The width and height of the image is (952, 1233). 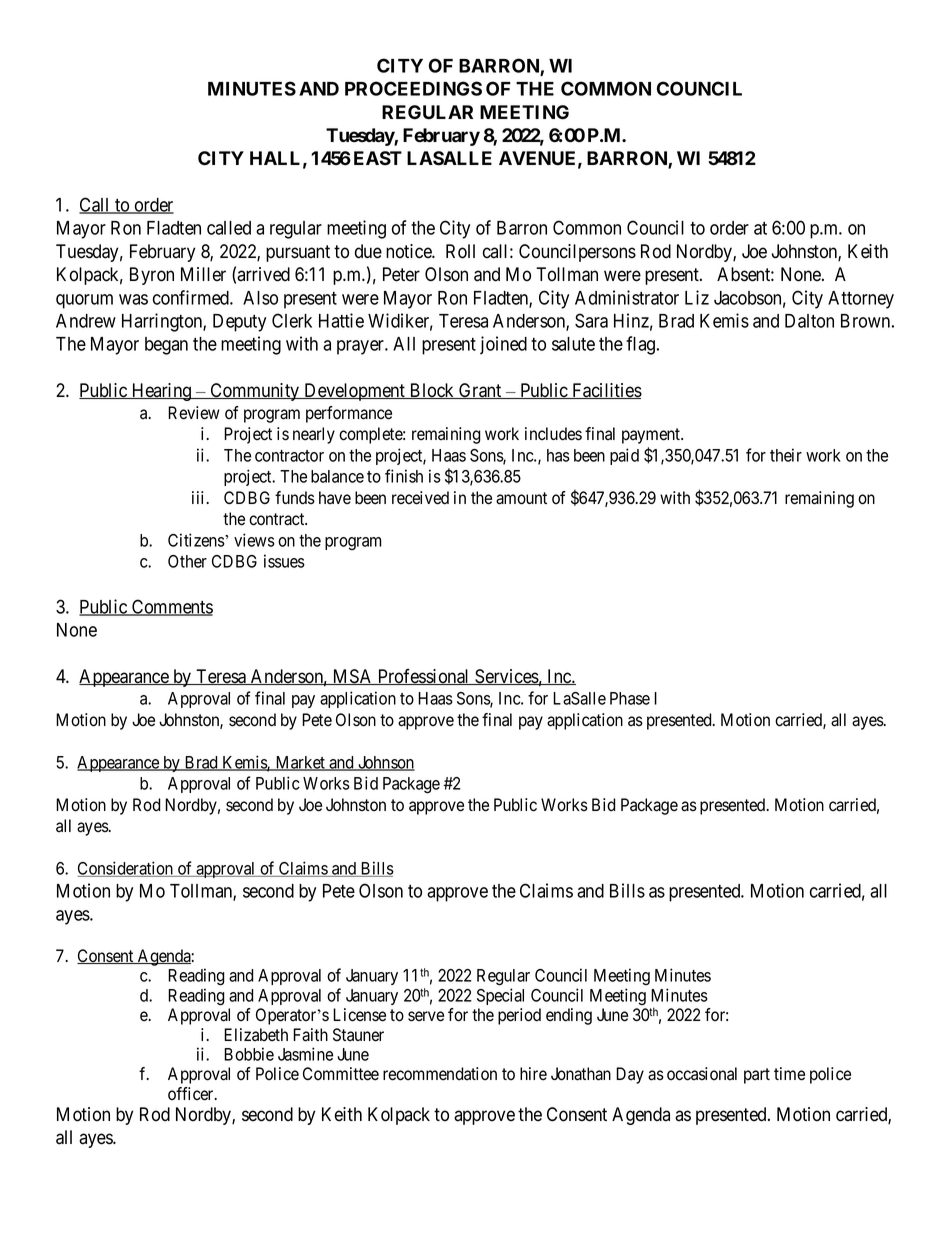 I want to click on Johnson, so click(x=385, y=763).
